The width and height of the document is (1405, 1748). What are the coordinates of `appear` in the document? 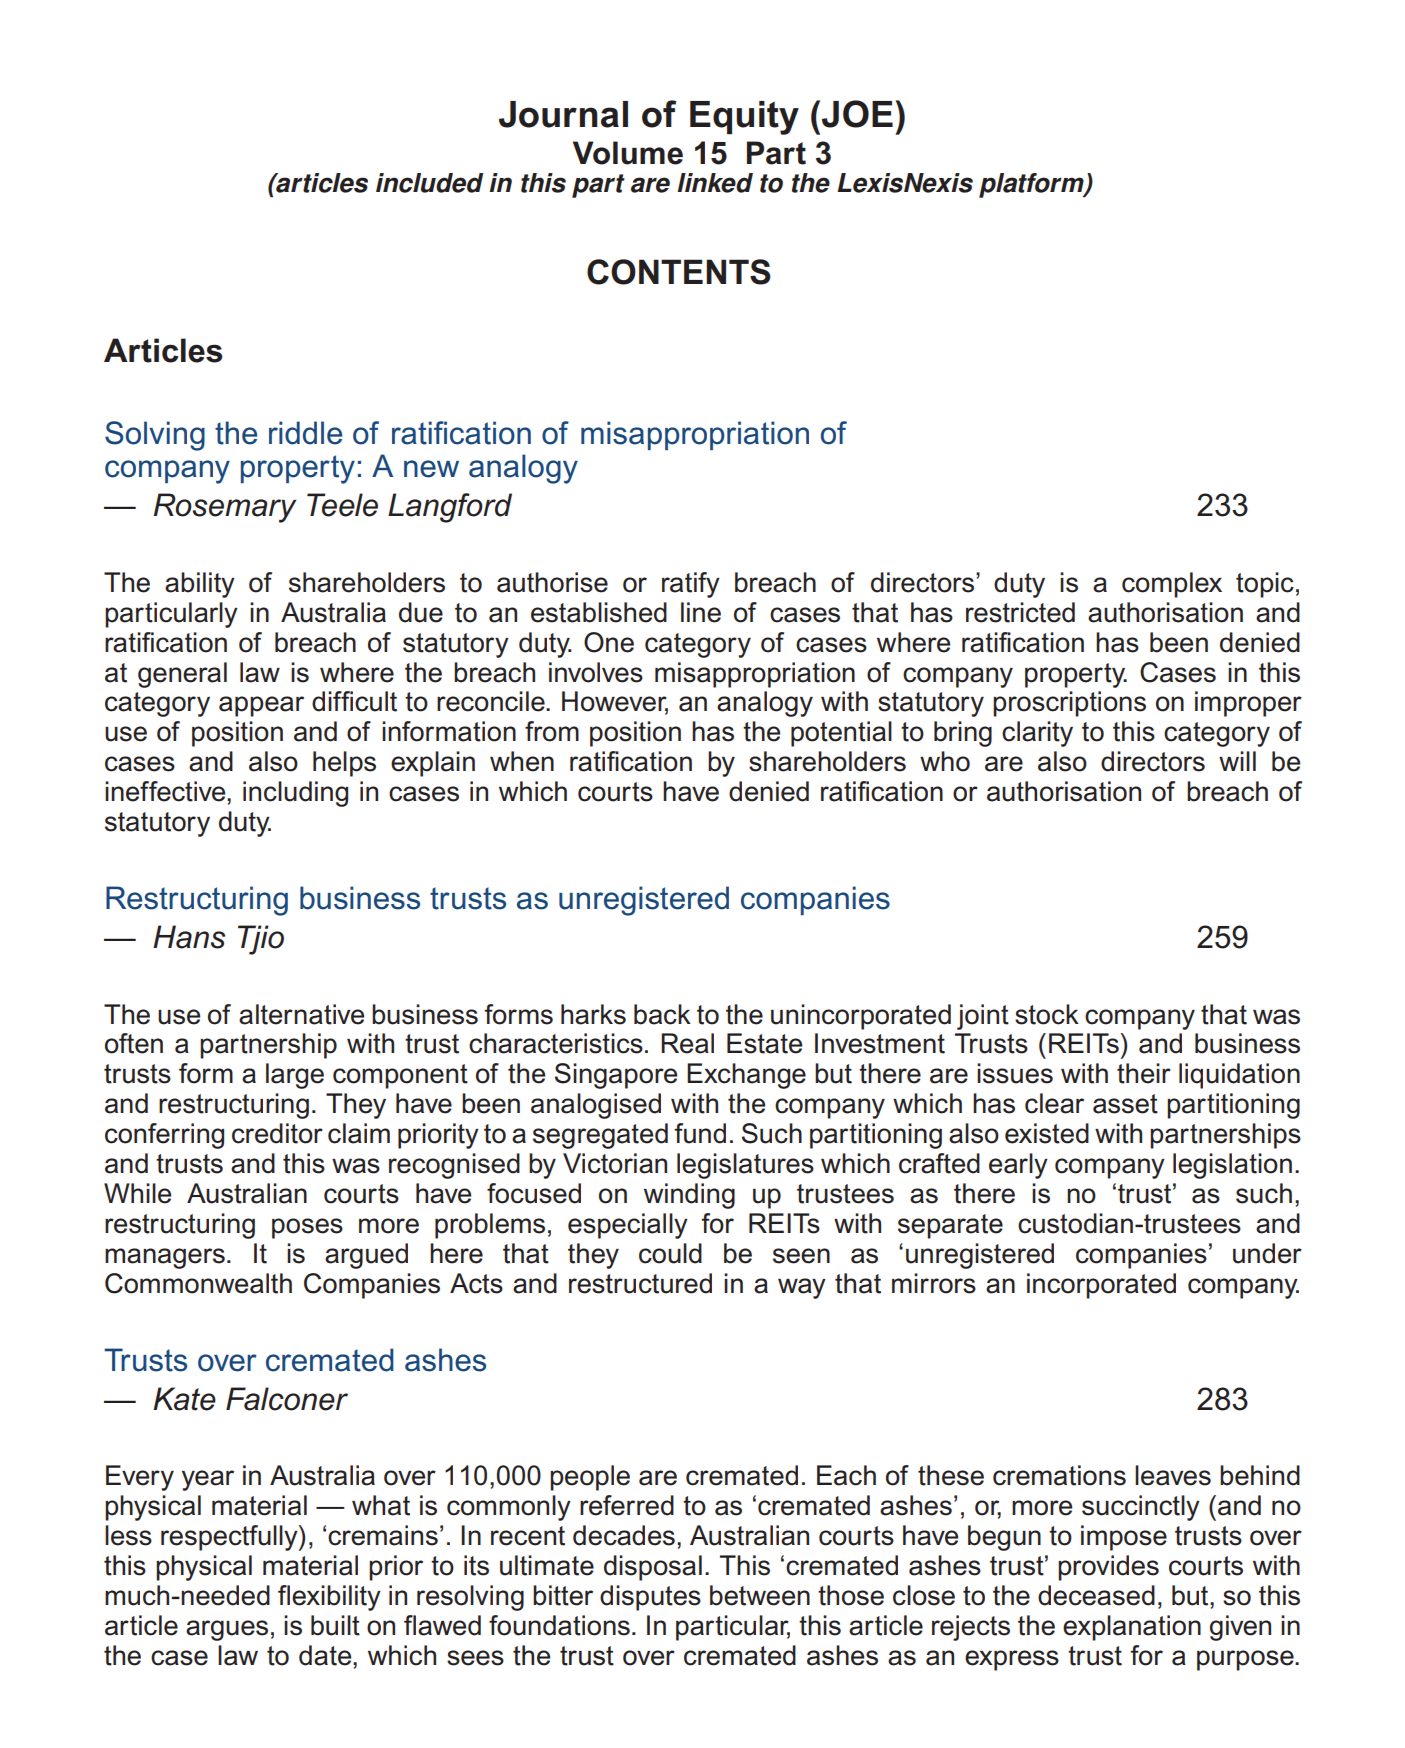 It's located at (261, 706).
